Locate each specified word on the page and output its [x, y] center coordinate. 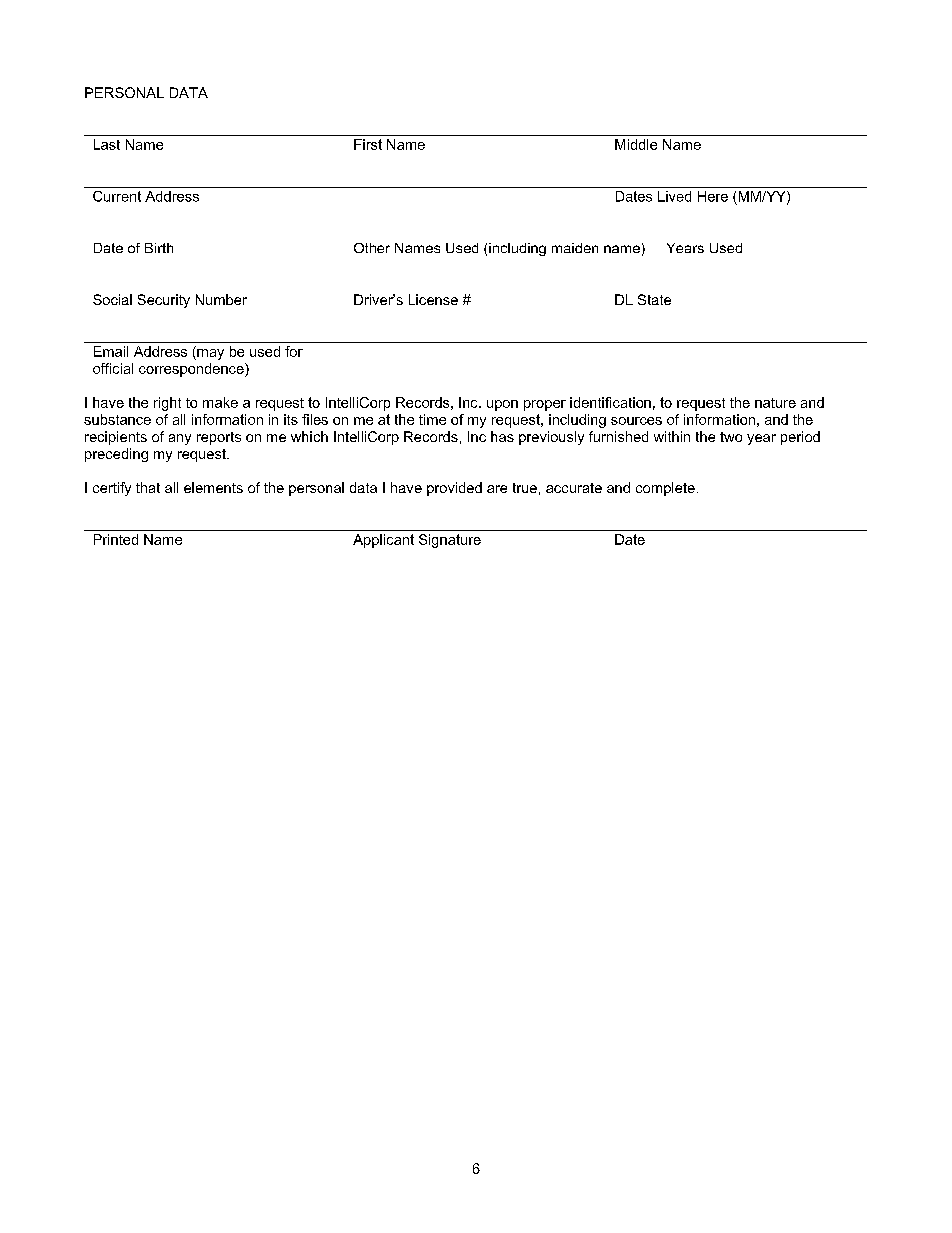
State [654, 299]
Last [107, 144]
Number [221, 299]
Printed [116, 539]
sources [636, 421]
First [368, 144]
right [167, 404]
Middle [636, 144]
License [433, 299]
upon [502, 405]
